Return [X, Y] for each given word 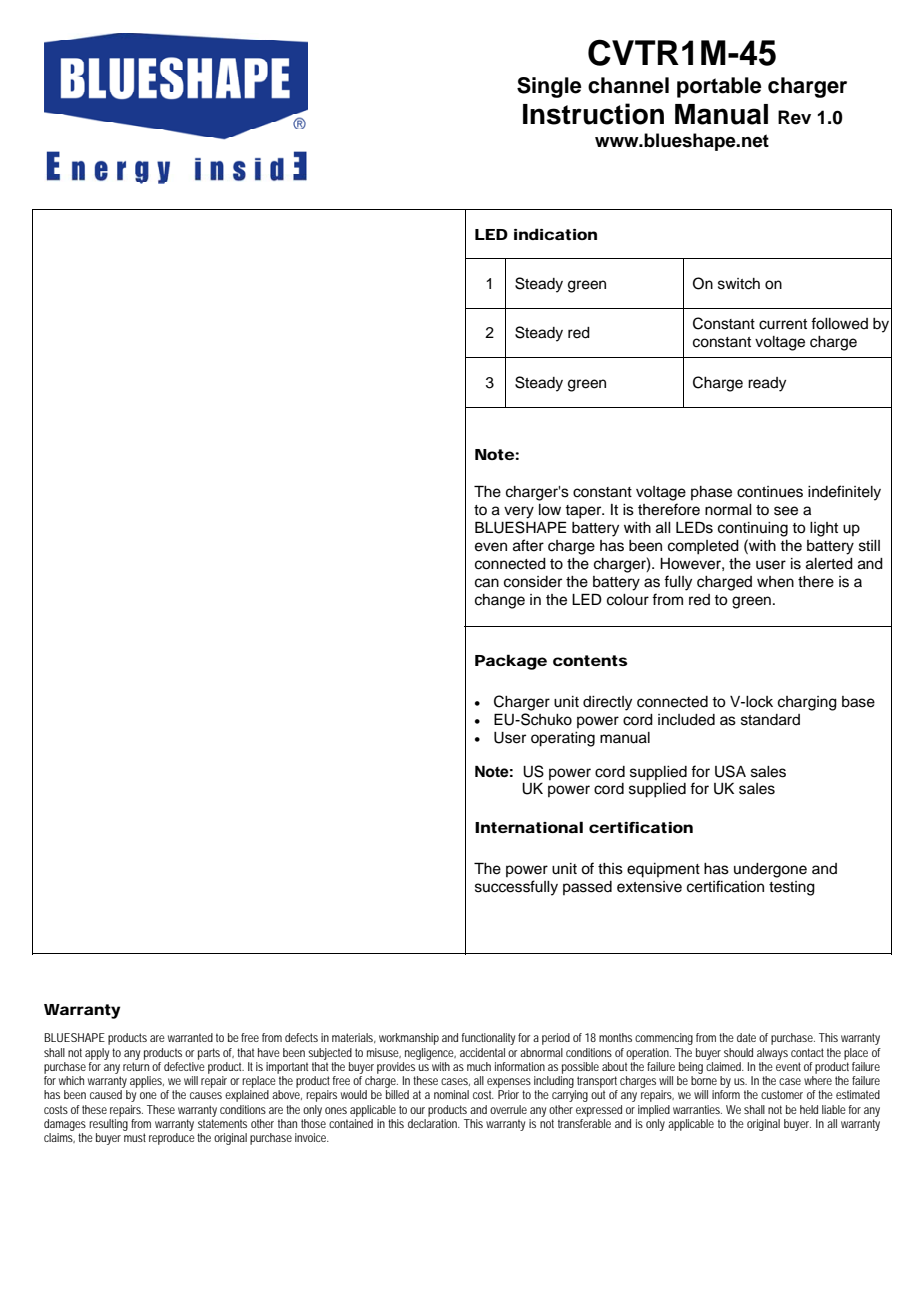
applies [147, 1082]
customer [782, 1094]
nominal [451, 1094]
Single [549, 87]
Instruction [593, 114]
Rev [794, 117]
